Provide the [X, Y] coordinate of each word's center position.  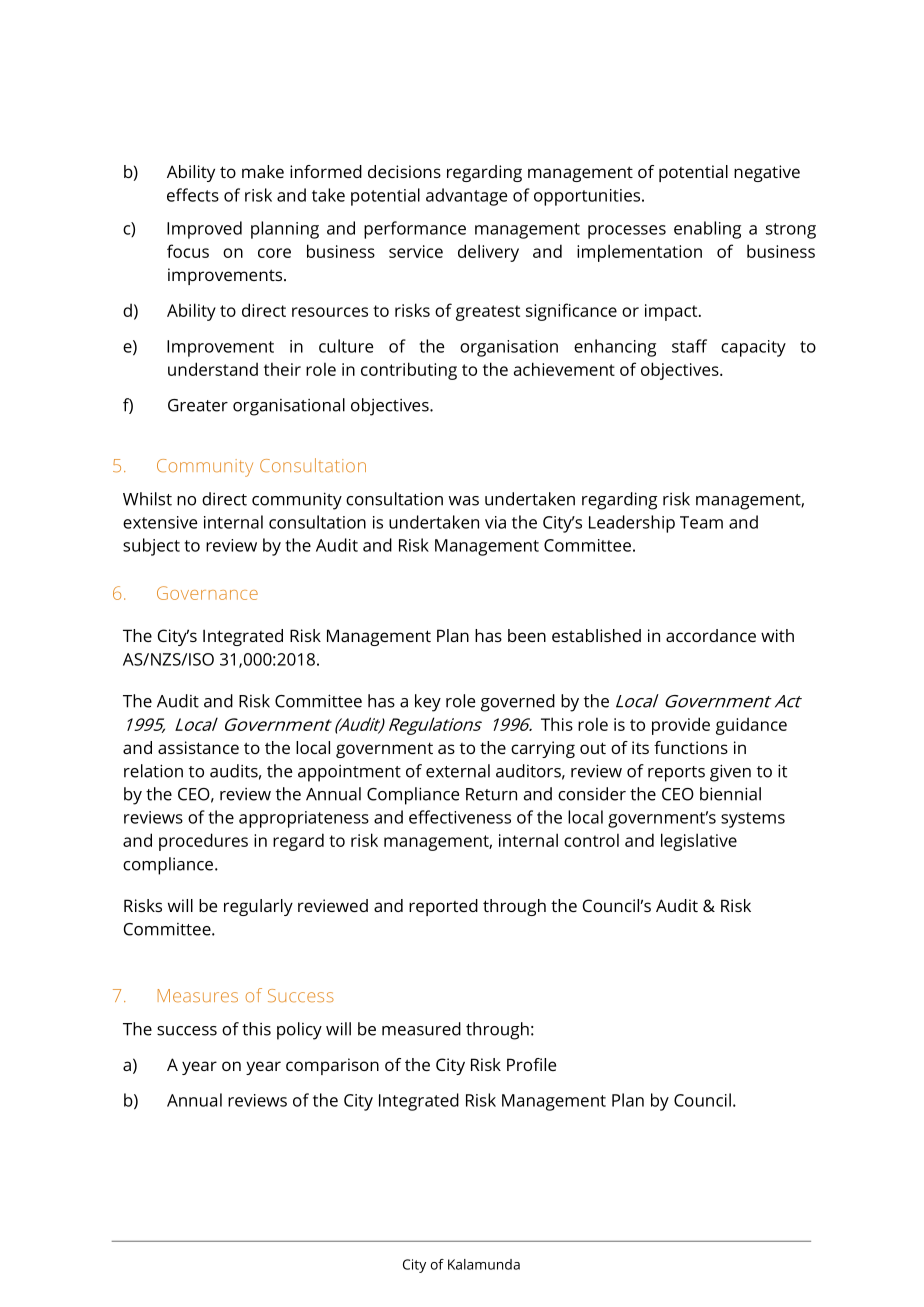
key [428, 703]
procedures [203, 842]
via [495, 522]
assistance [198, 747]
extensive [160, 522]
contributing [409, 371]
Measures [198, 995]
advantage [467, 197]
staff [689, 346]
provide [681, 726]
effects [193, 195]
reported [443, 907]
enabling [707, 230]
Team [701, 522]
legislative [699, 842]
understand [213, 369]
